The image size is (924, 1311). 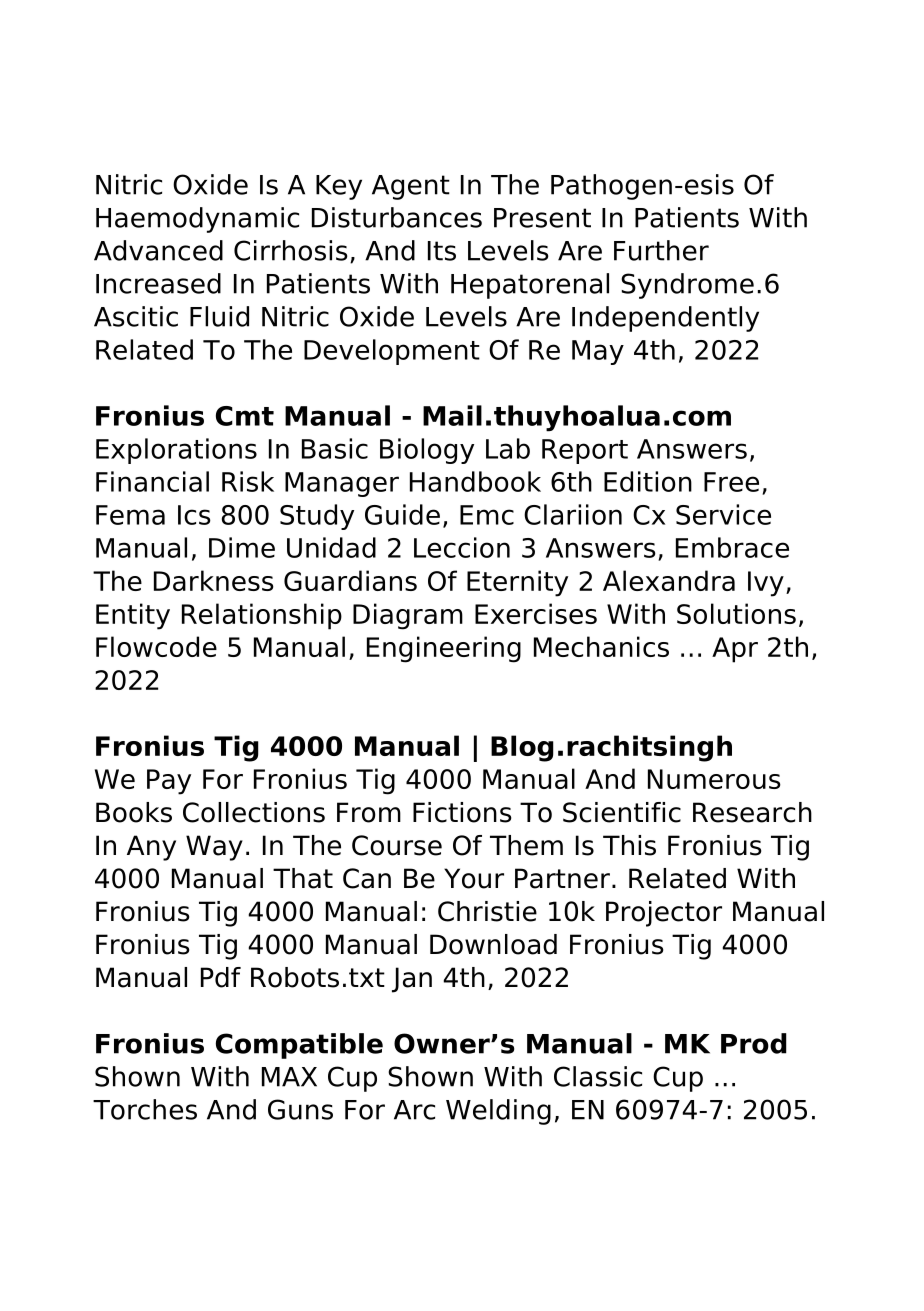 What do you see at coordinates (498, 1112) in the page?
I see `Welding` at bounding box center [498, 1112].
